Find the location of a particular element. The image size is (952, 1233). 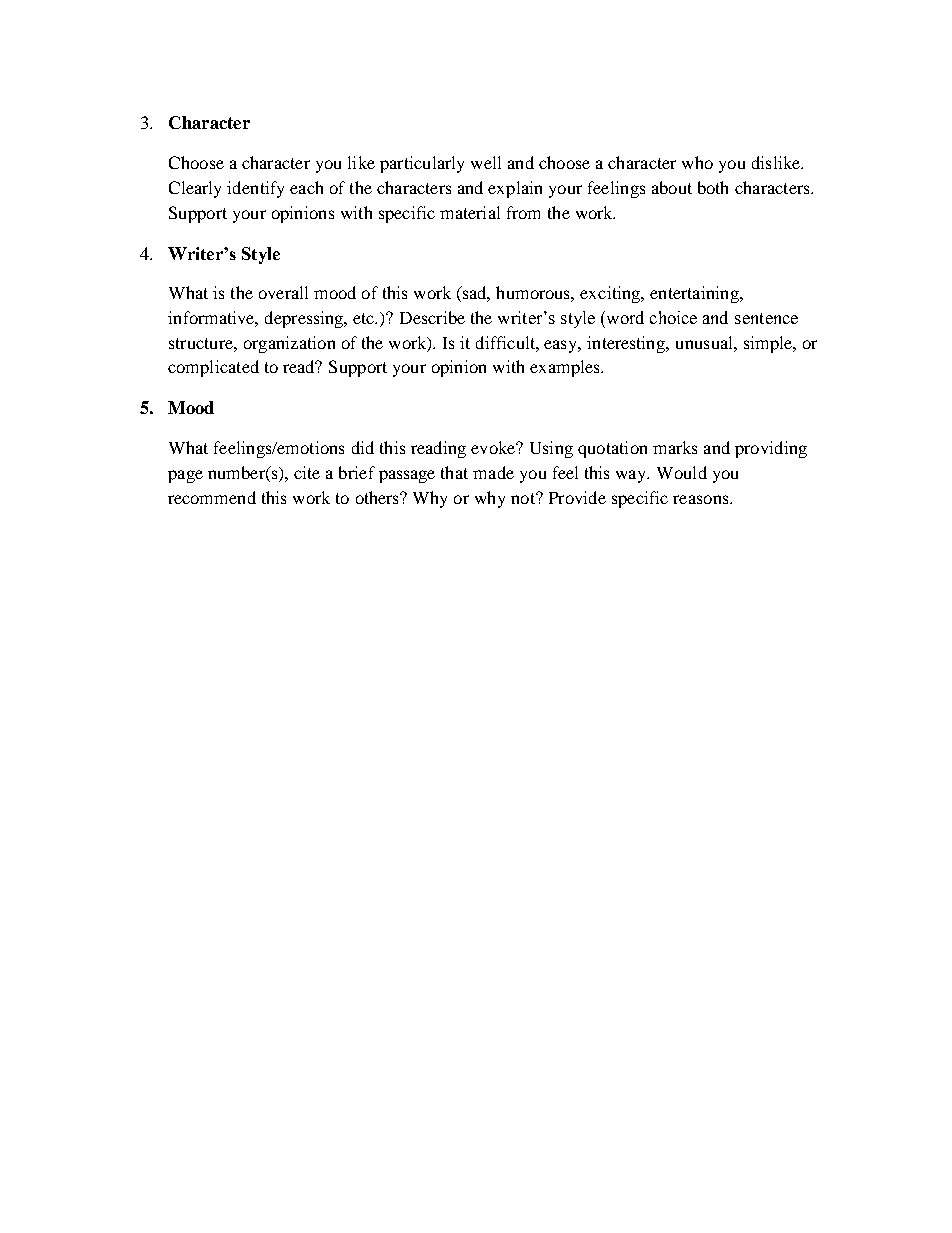

organization is located at coordinates (289, 344).
